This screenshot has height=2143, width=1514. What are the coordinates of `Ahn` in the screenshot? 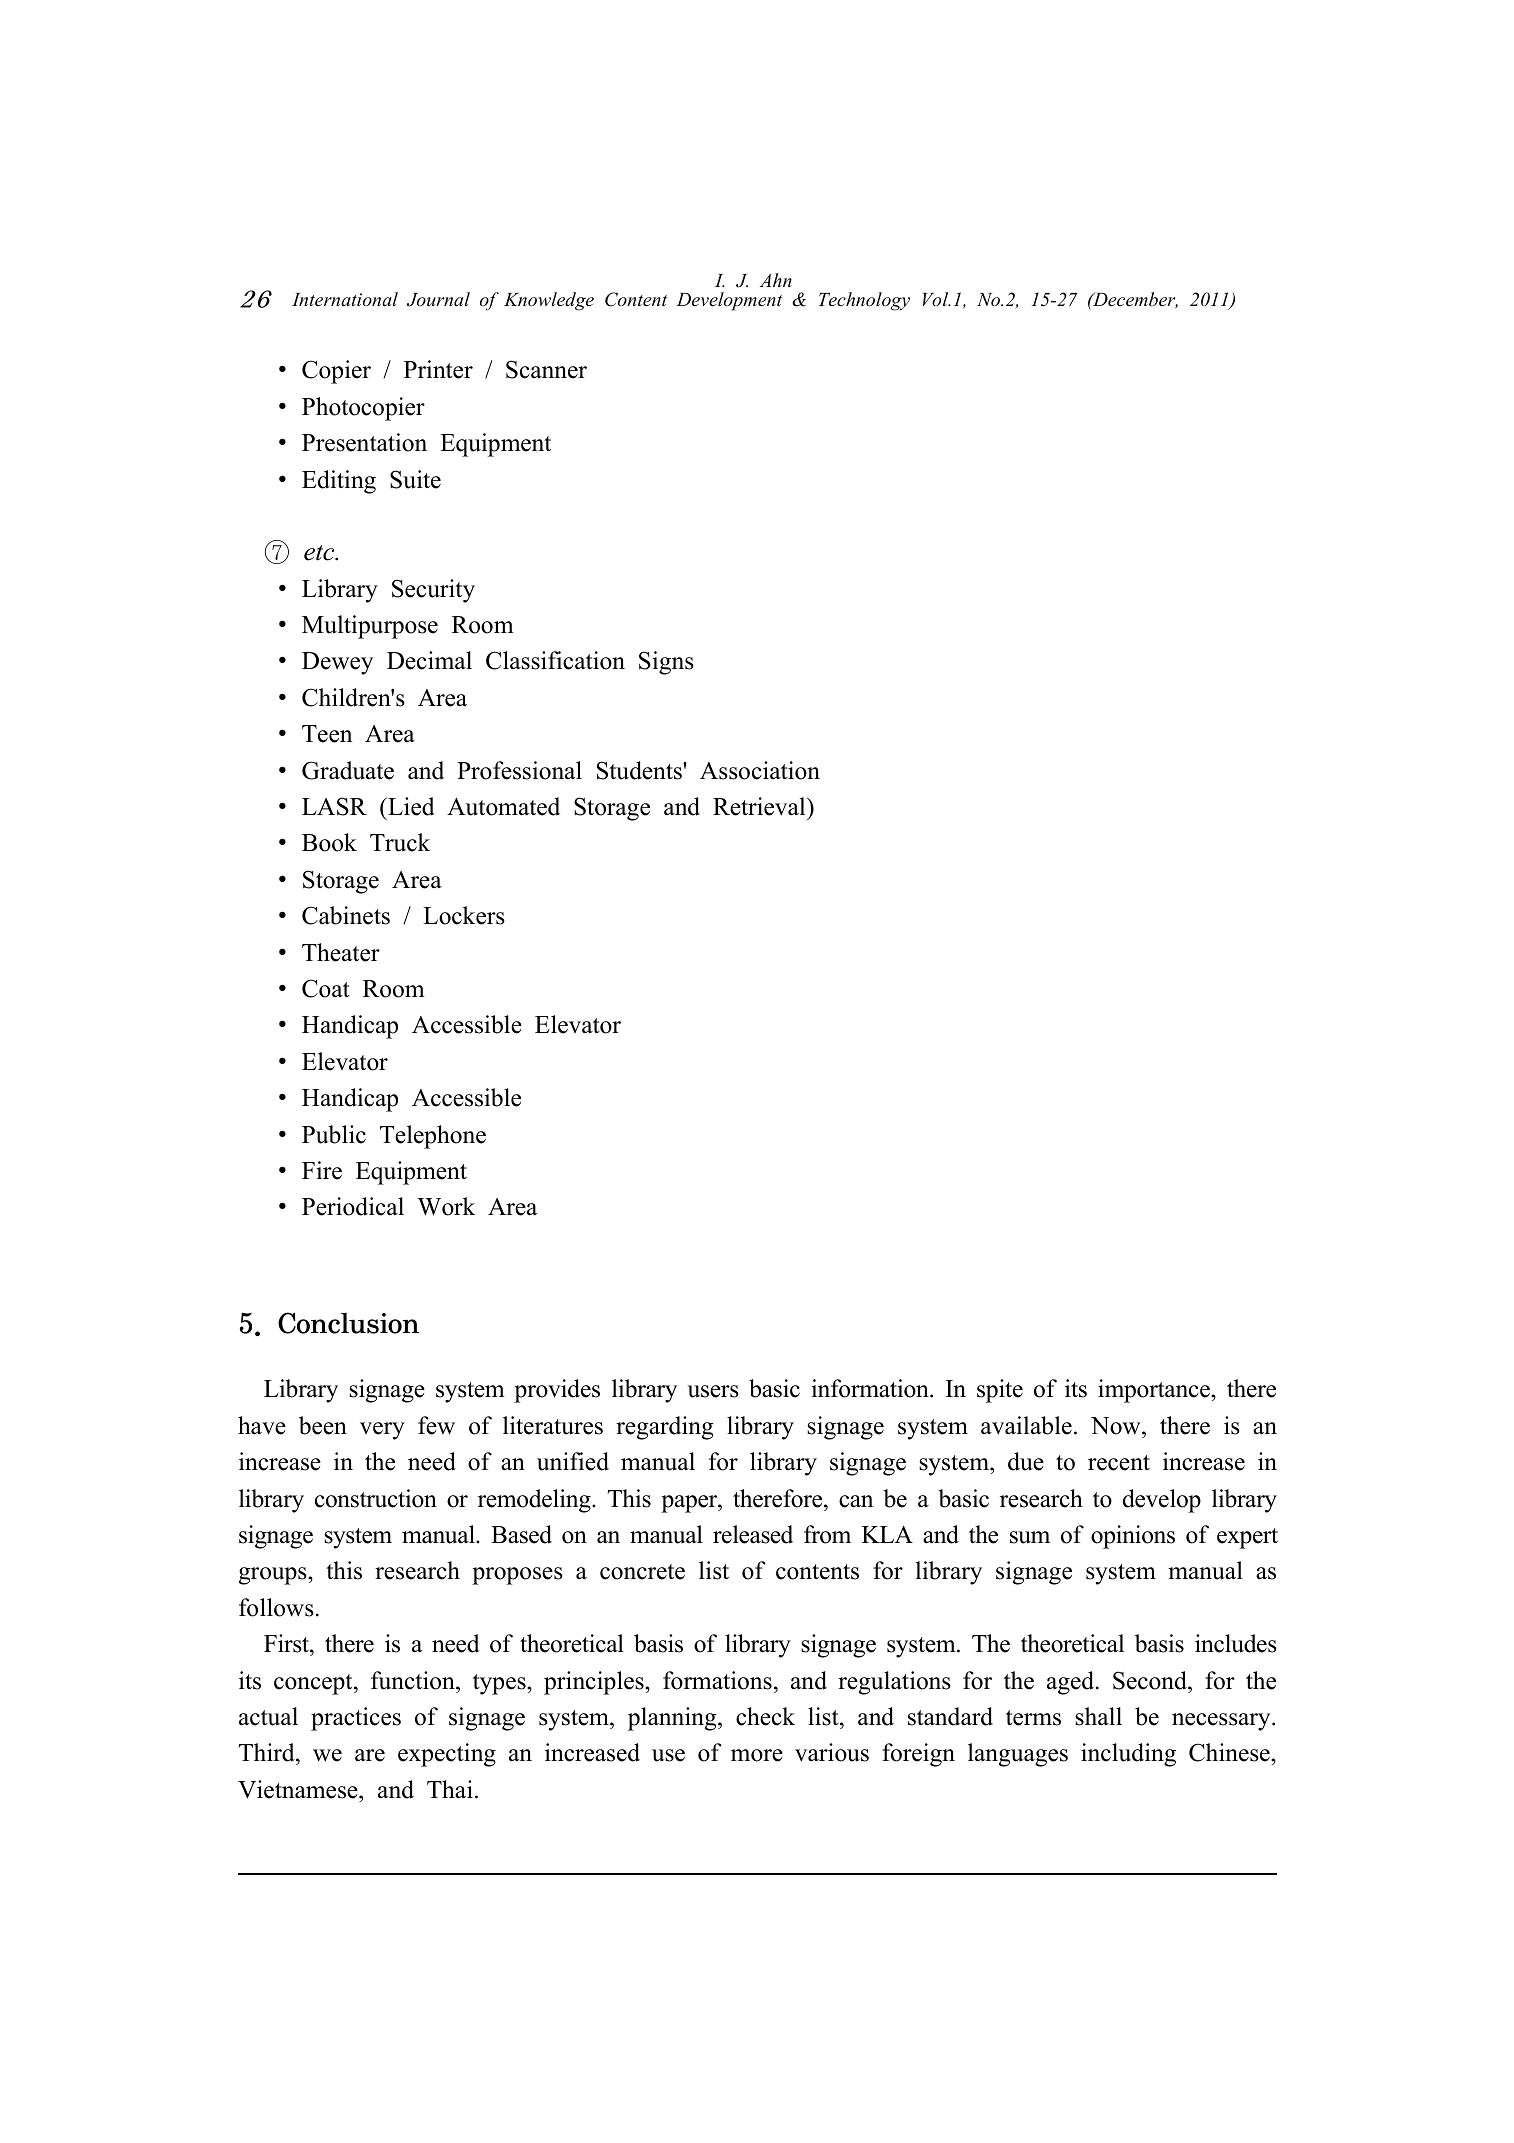 It's located at (776, 280).
